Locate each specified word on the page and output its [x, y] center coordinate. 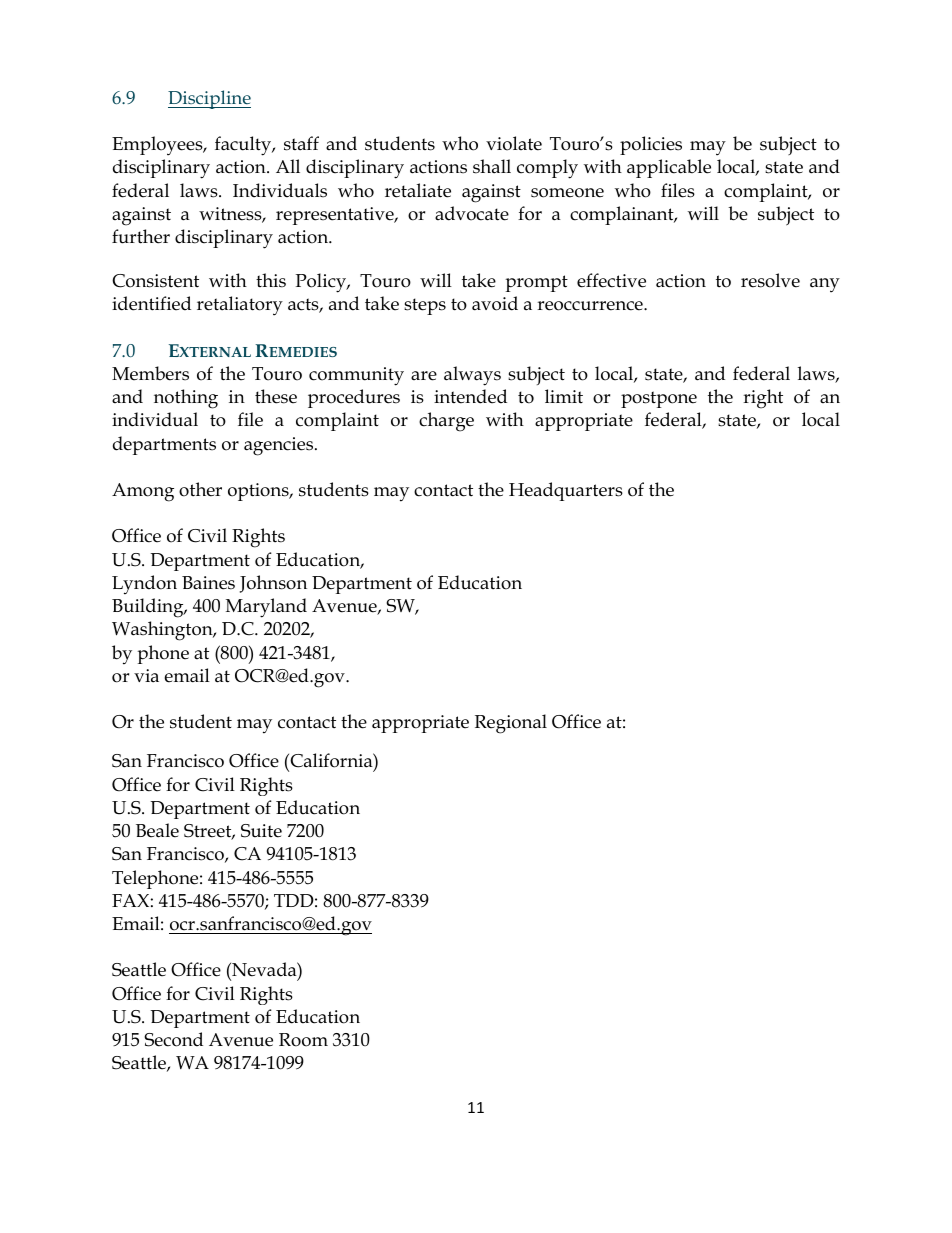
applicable [669, 168]
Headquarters [566, 491]
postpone [659, 399]
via [146, 676]
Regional [511, 724]
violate [514, 143]
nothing [186, 399]
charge [446, 422]
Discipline [209, 99]
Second [173, 1039]
